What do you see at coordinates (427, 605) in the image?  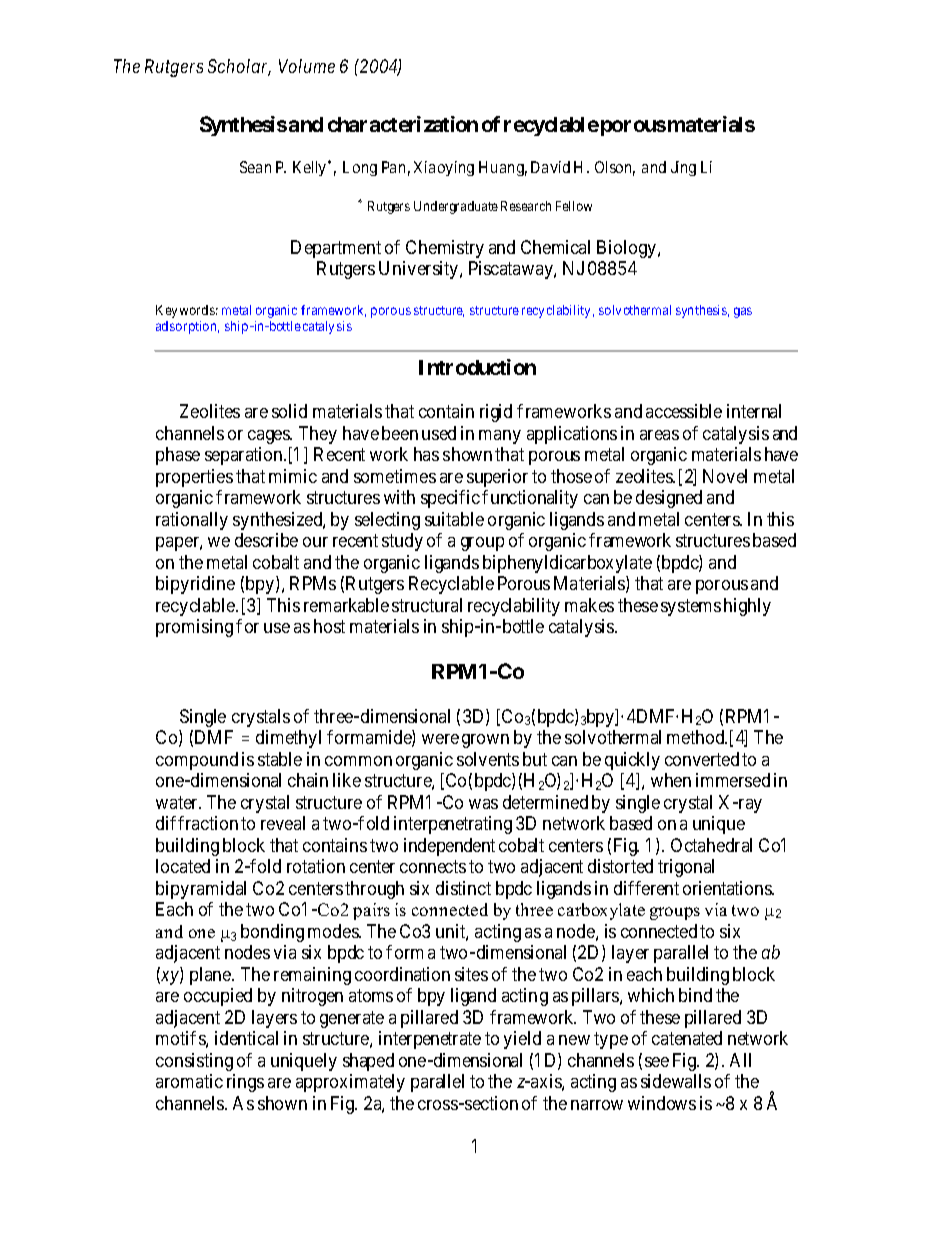 I see `structural` at bounding box center [427, 605].
